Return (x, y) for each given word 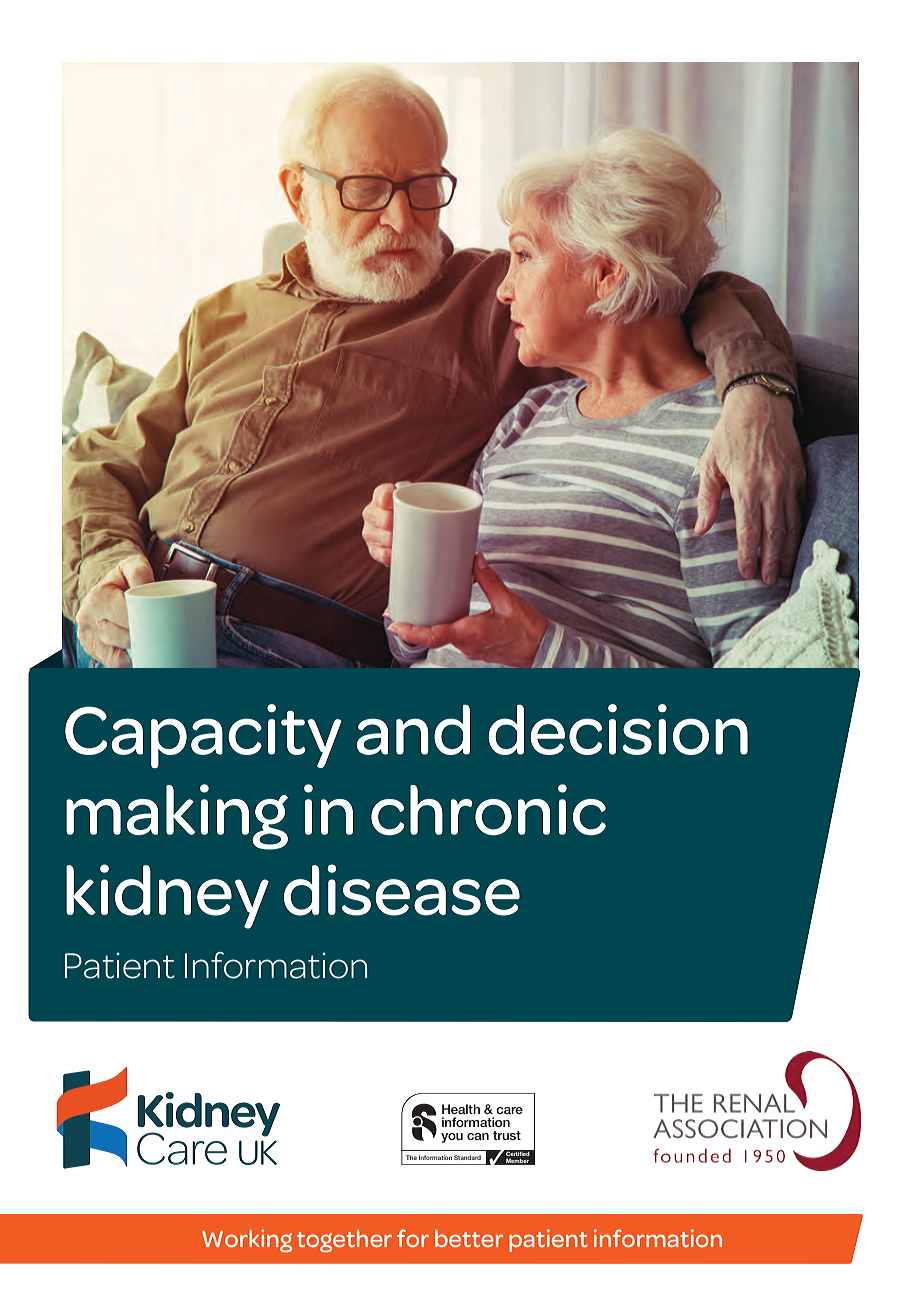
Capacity (203, 736)
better (469, 1238)
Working (247, 1240)
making (177, 817)
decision (618, 729)
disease (402, 890)
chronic (488, 809)
